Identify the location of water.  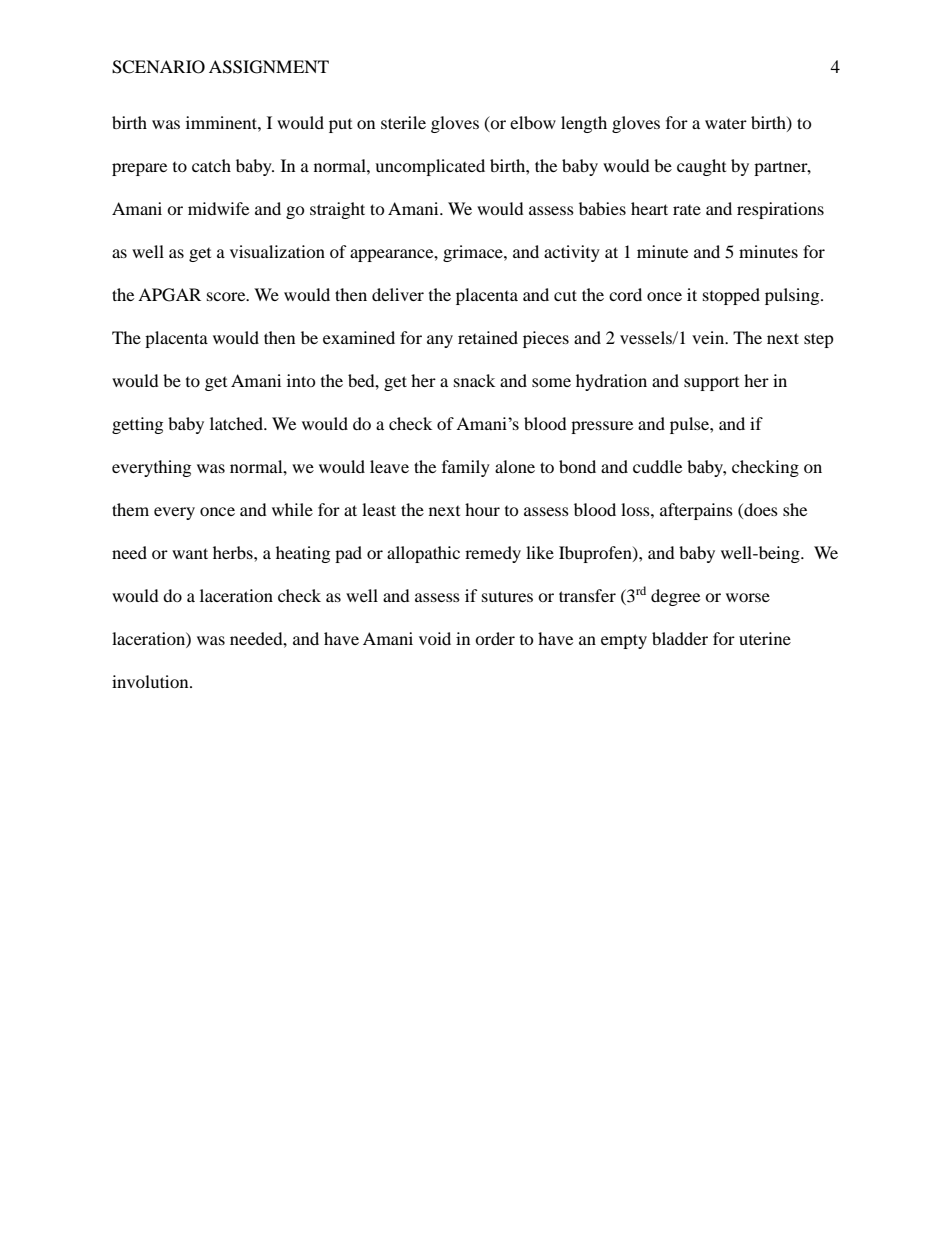
(726, 124).
